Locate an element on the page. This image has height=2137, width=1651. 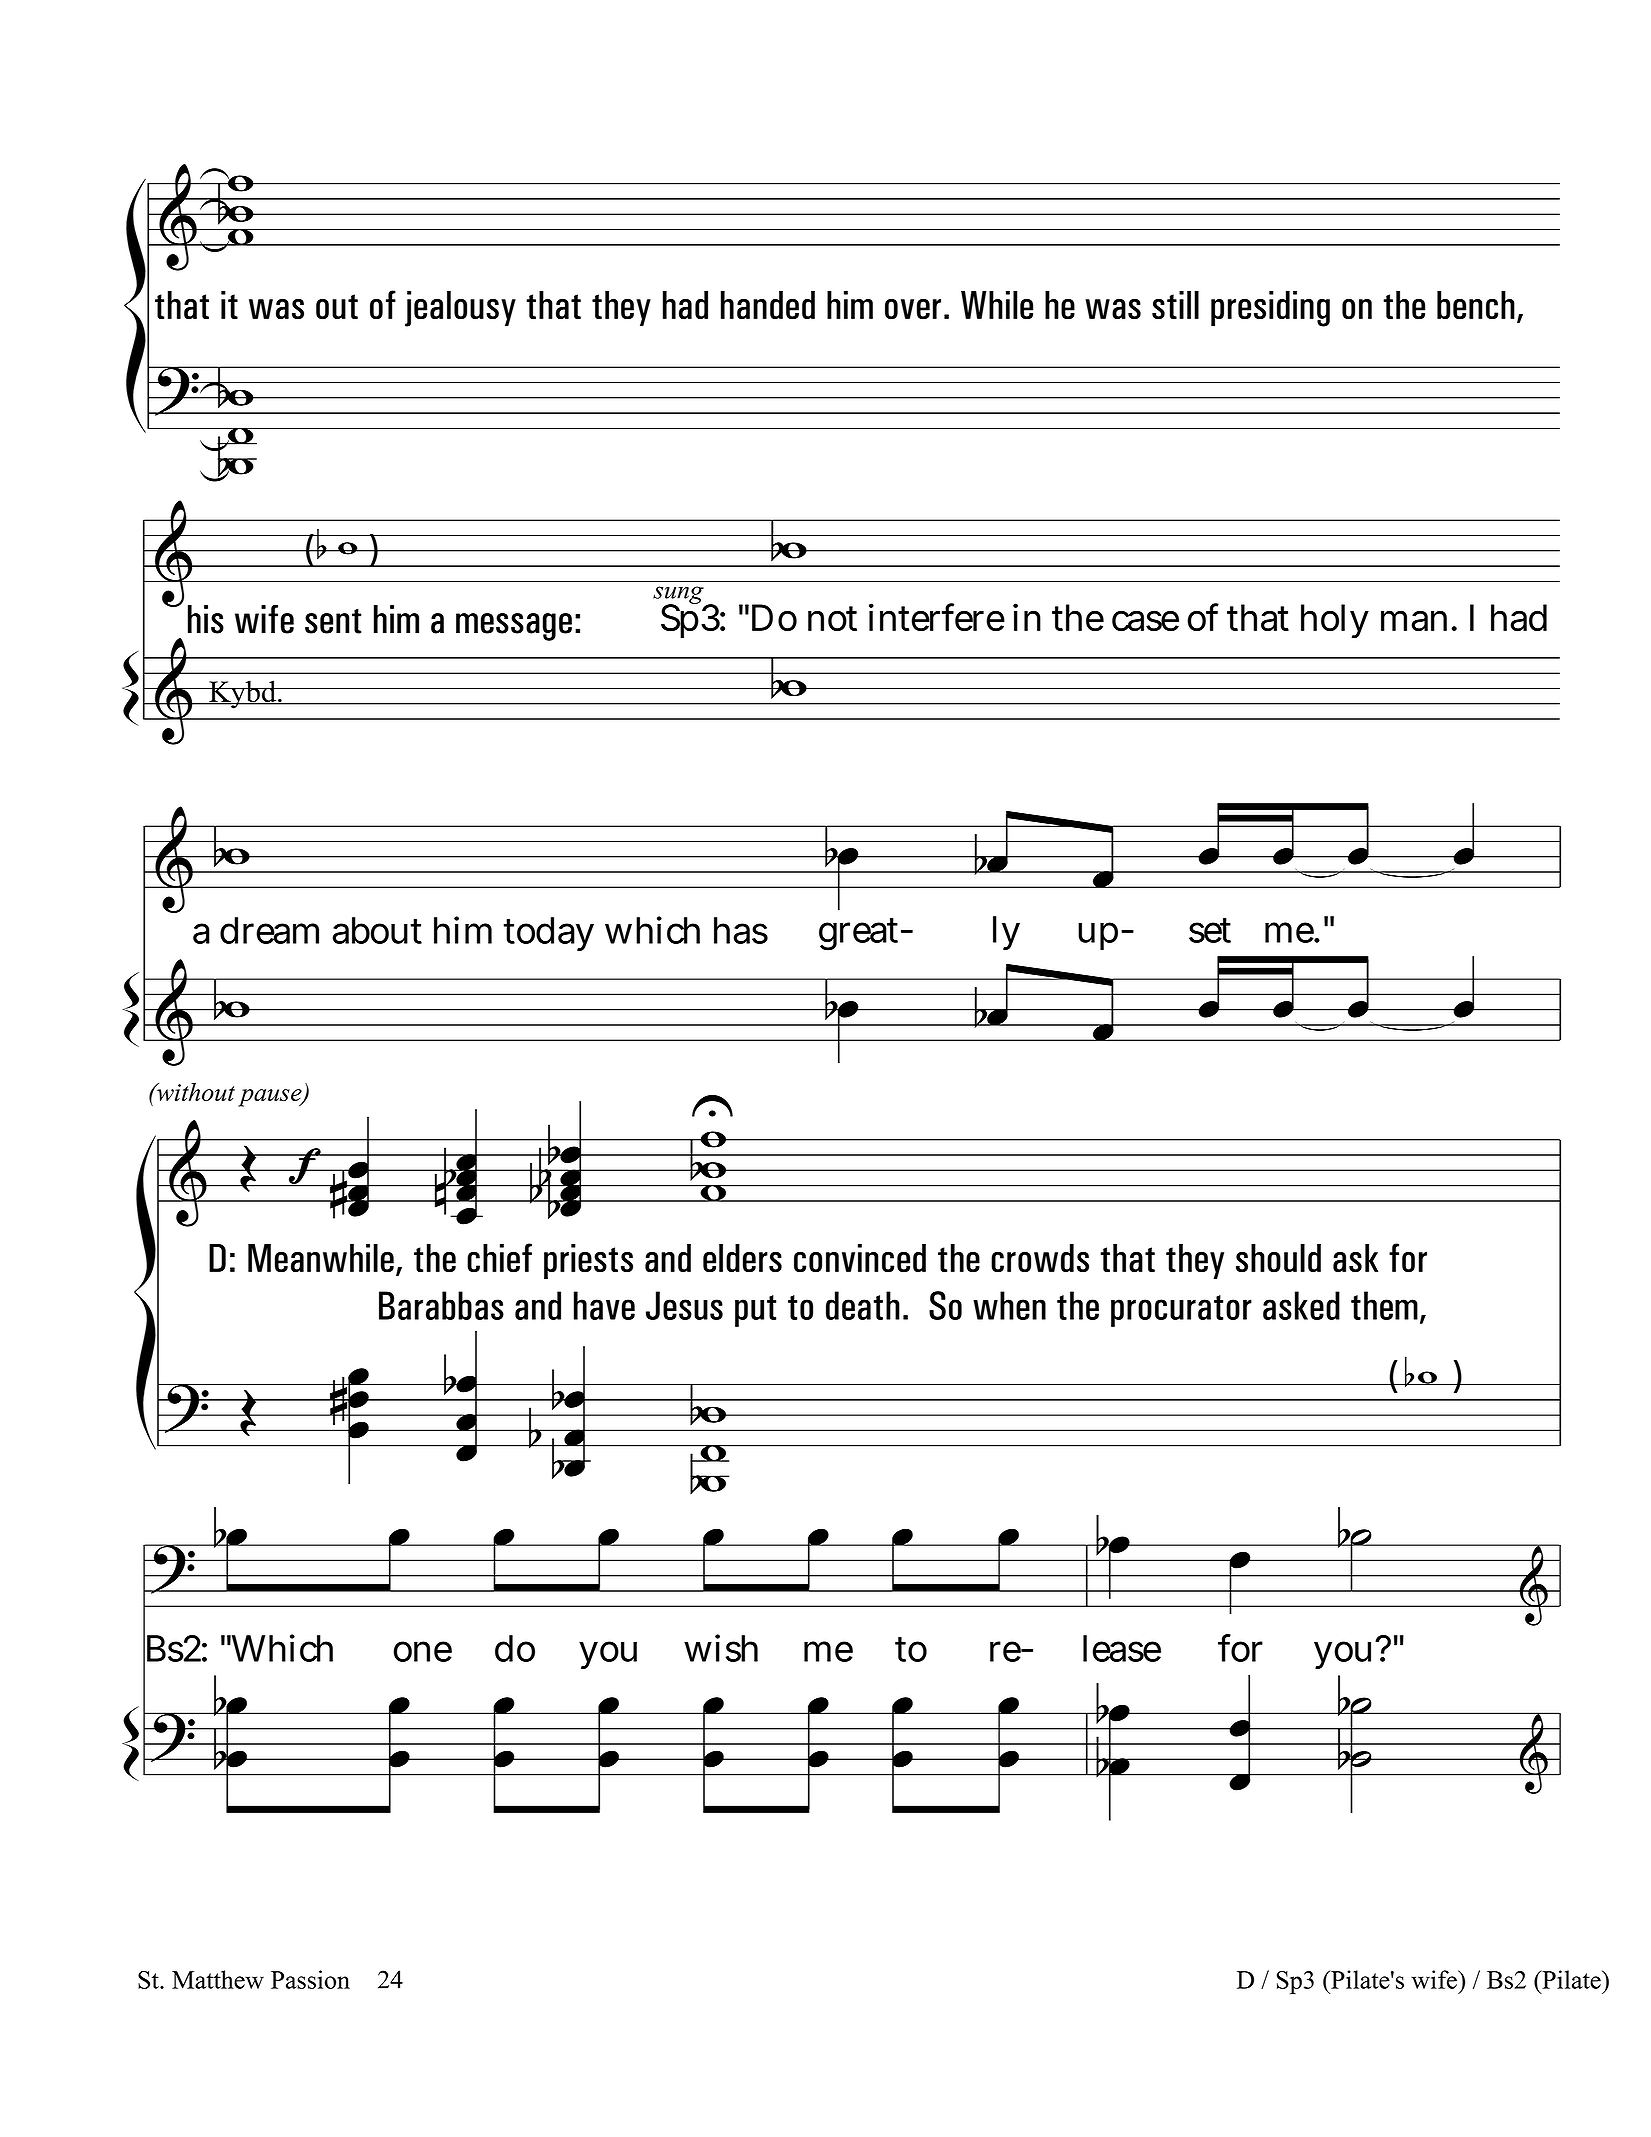
should is located at coordinates (1278, 1258).
